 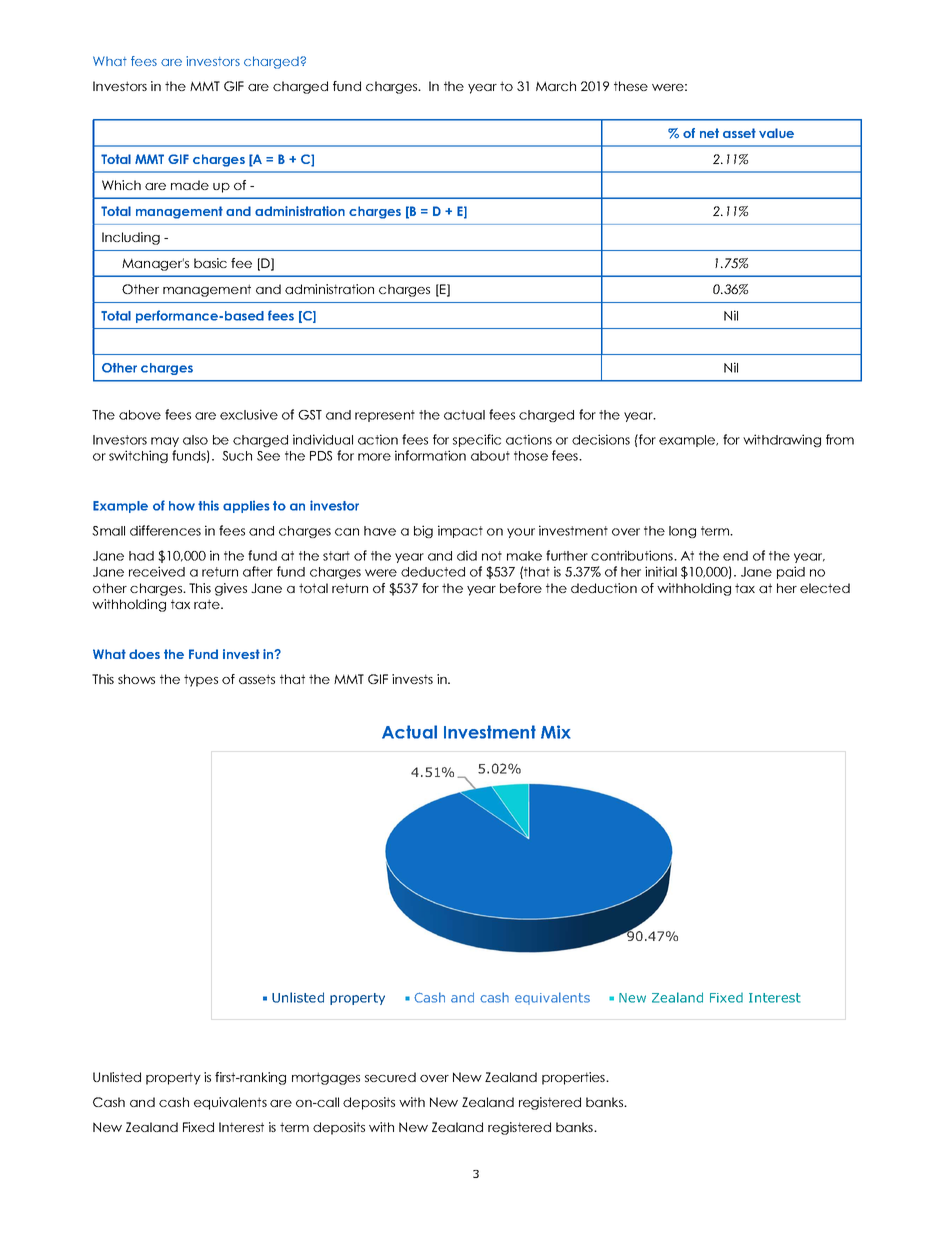 What do you see at coordinates (467, 555) in the screenshot?
I see `did` at bounding box center [467, 555].
